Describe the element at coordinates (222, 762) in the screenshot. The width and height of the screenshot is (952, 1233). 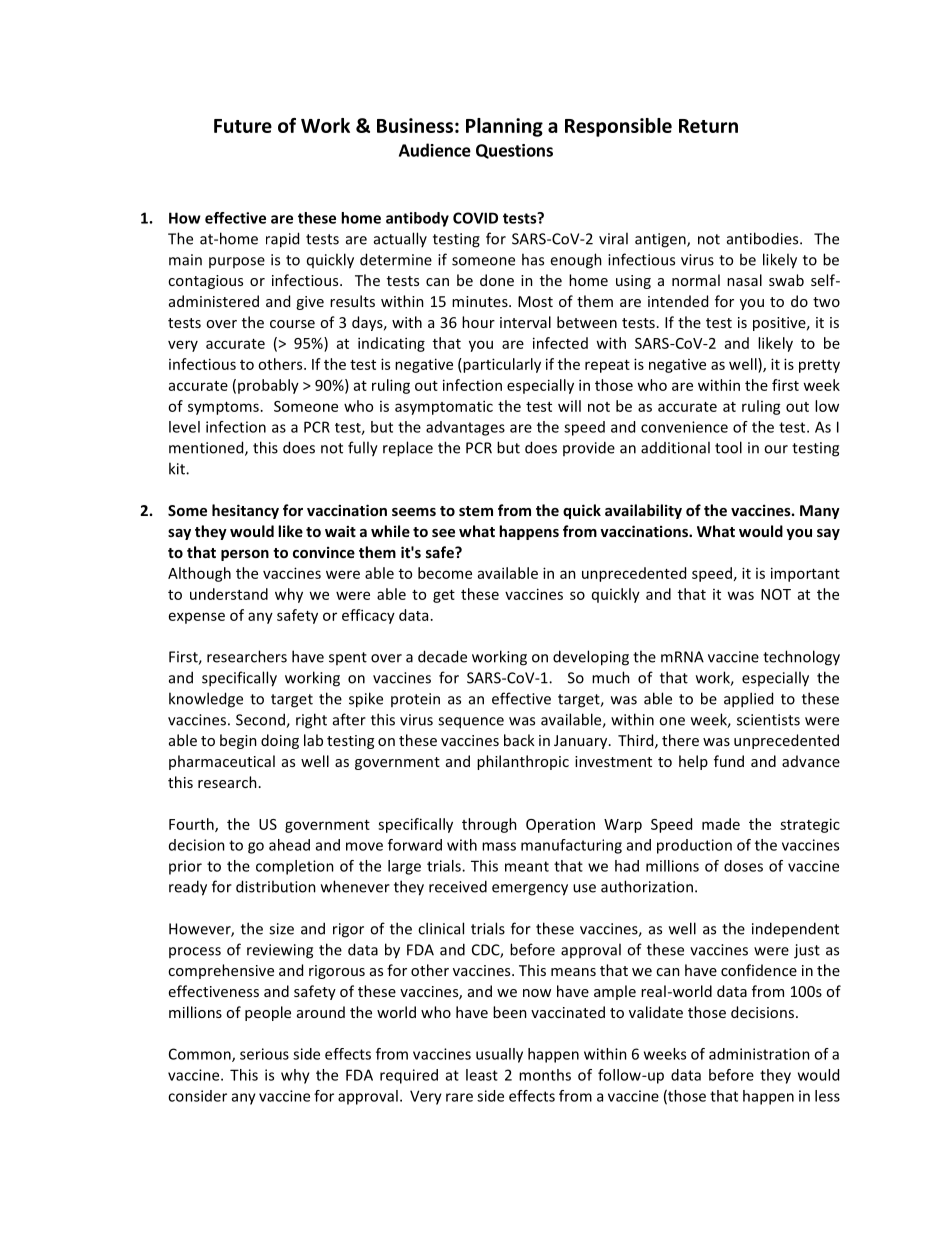
I see `pharmaceutical` at that location.
